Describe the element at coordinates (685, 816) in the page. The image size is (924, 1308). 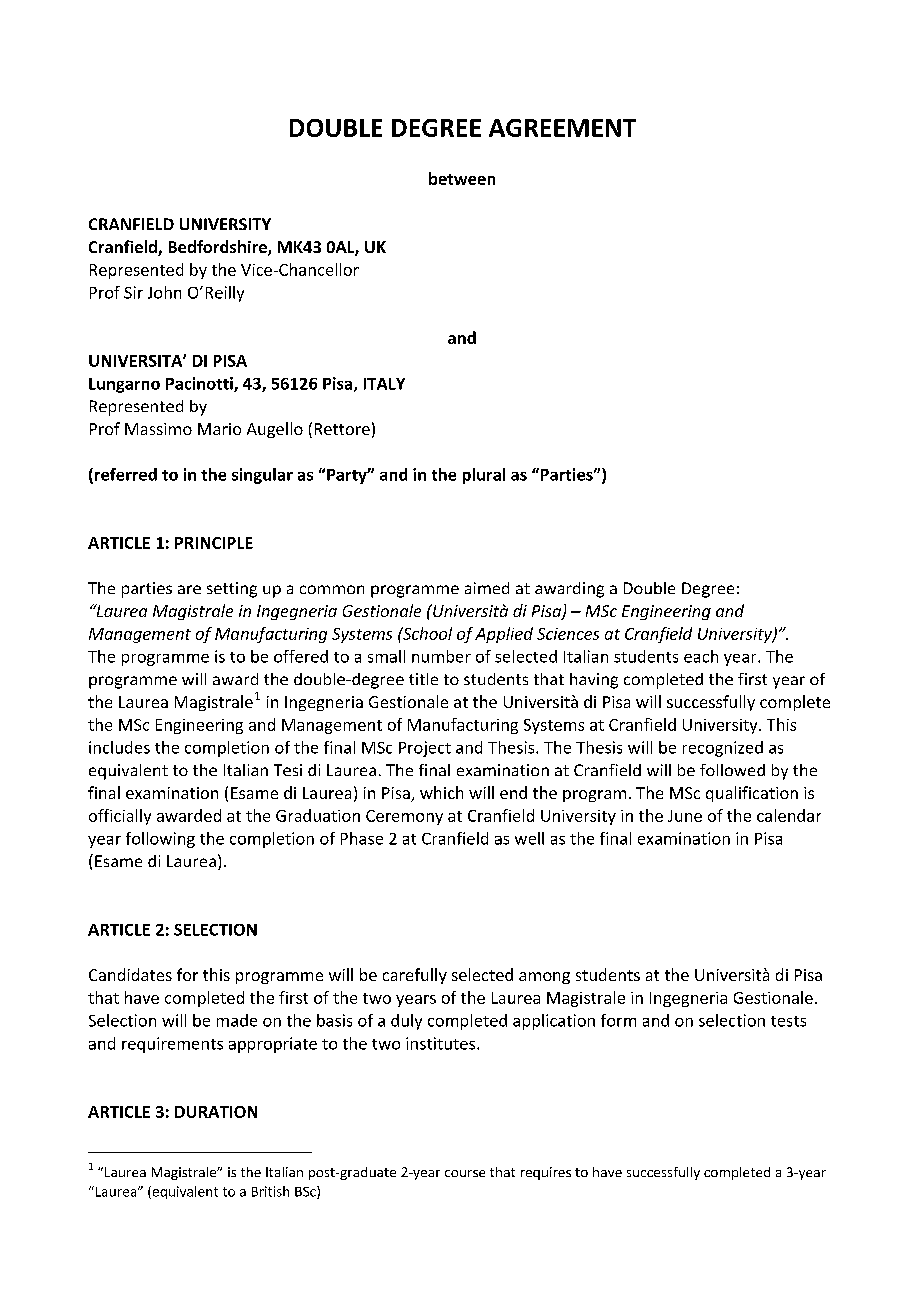
I see `June` at that location.
